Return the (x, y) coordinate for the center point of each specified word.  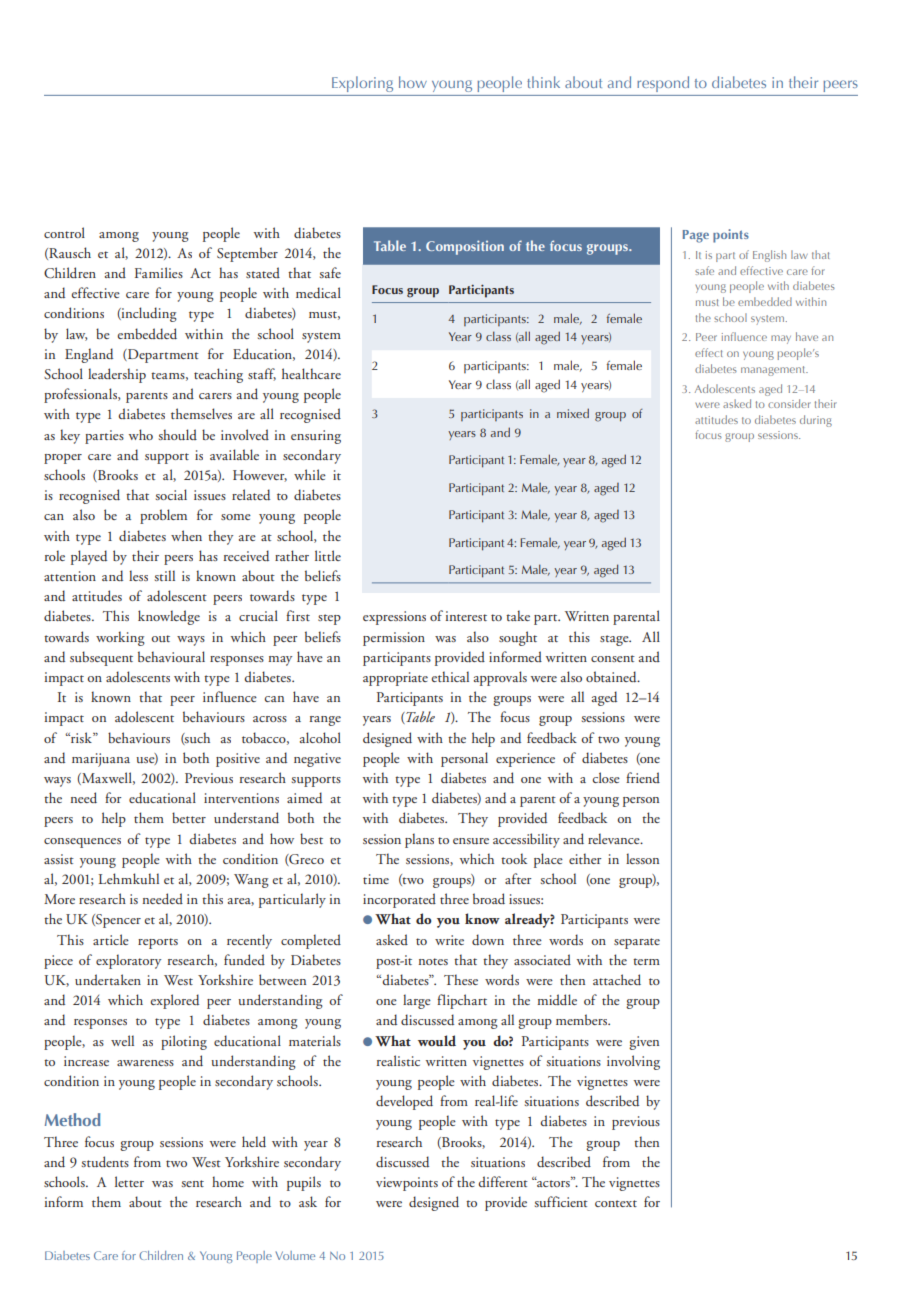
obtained (612, 676)
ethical (450, 676)
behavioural (171, 656)
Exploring (362, 84)
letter (129, 1181)
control (64, 232)
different (503, 1181)
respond (663, 84)
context (616, 1203)
